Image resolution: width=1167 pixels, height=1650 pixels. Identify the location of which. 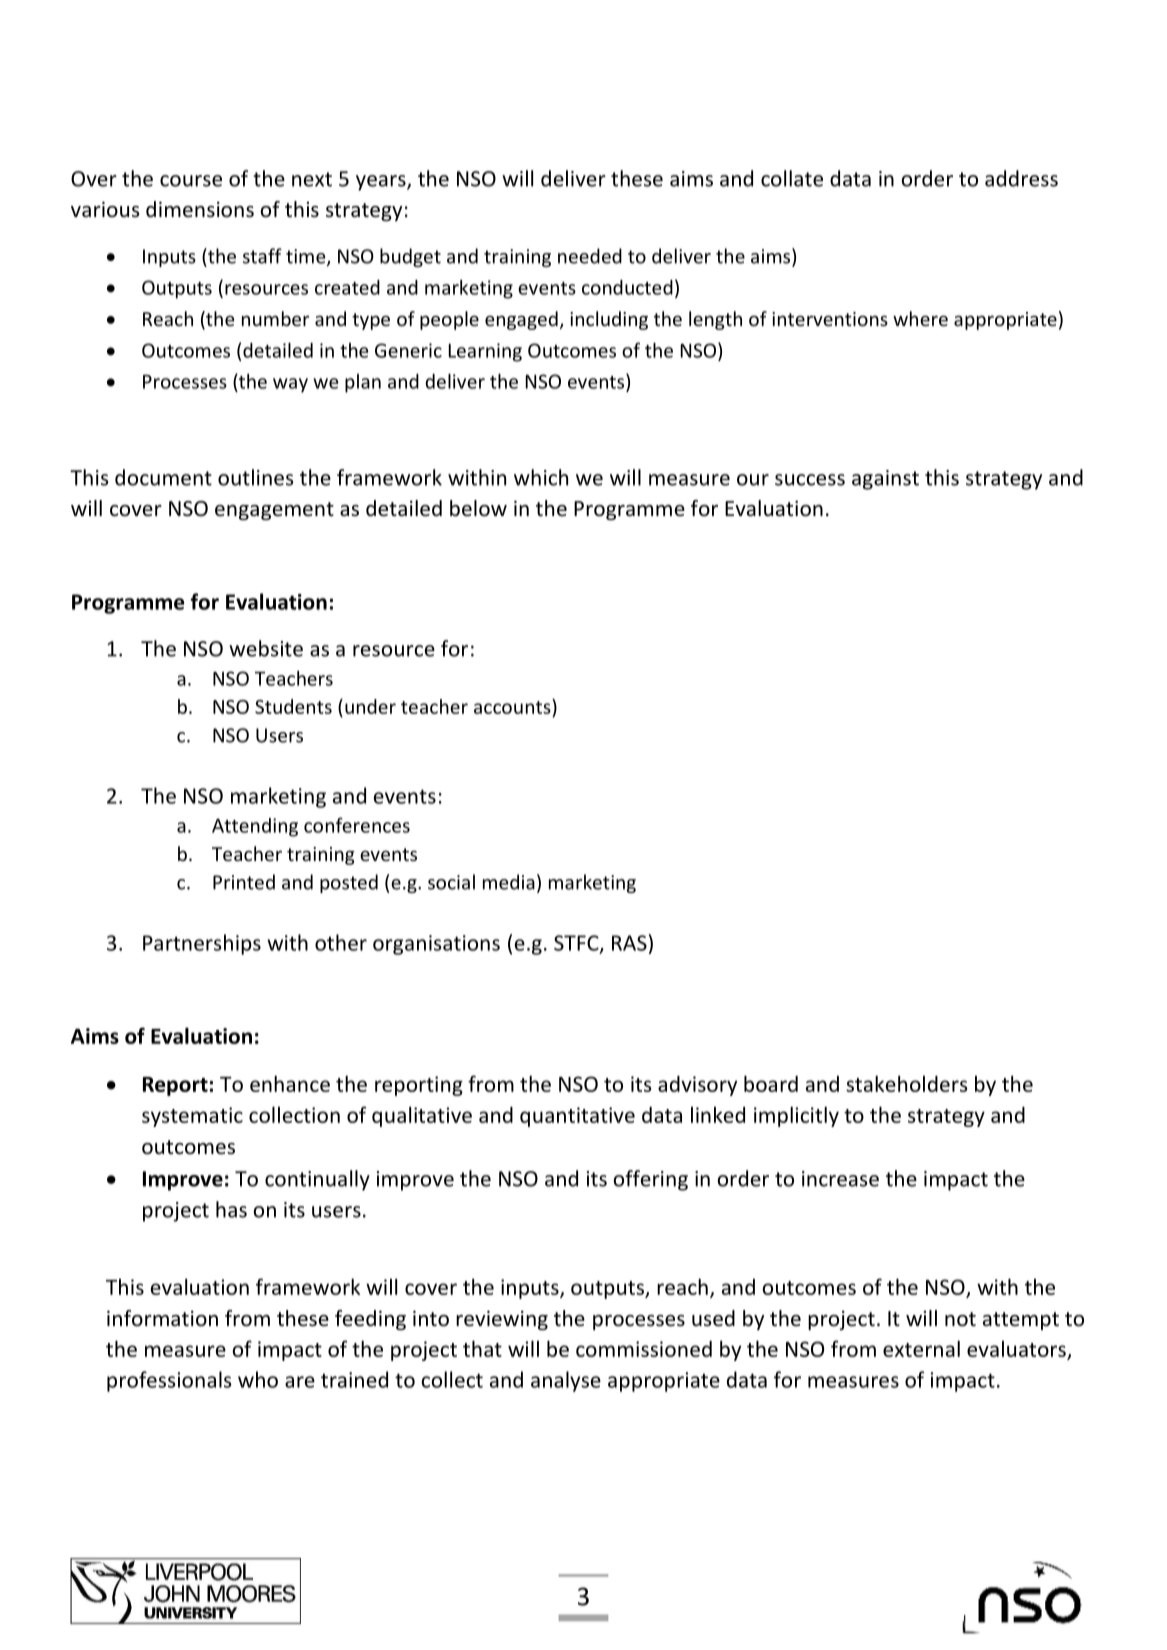
(541, 477).
